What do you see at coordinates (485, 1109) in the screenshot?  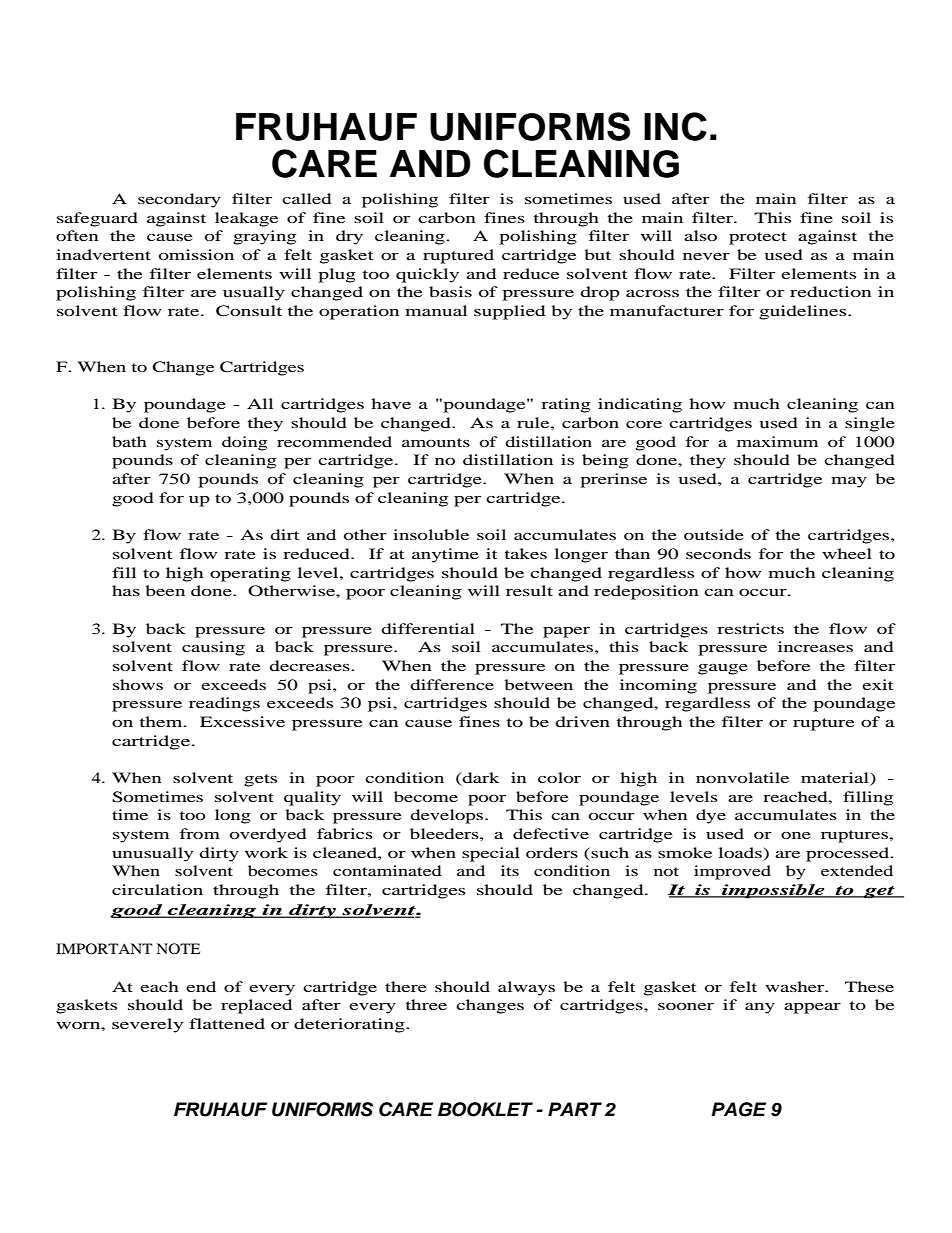 I see `BOOKLET` at bounding box center [485, 1109].
